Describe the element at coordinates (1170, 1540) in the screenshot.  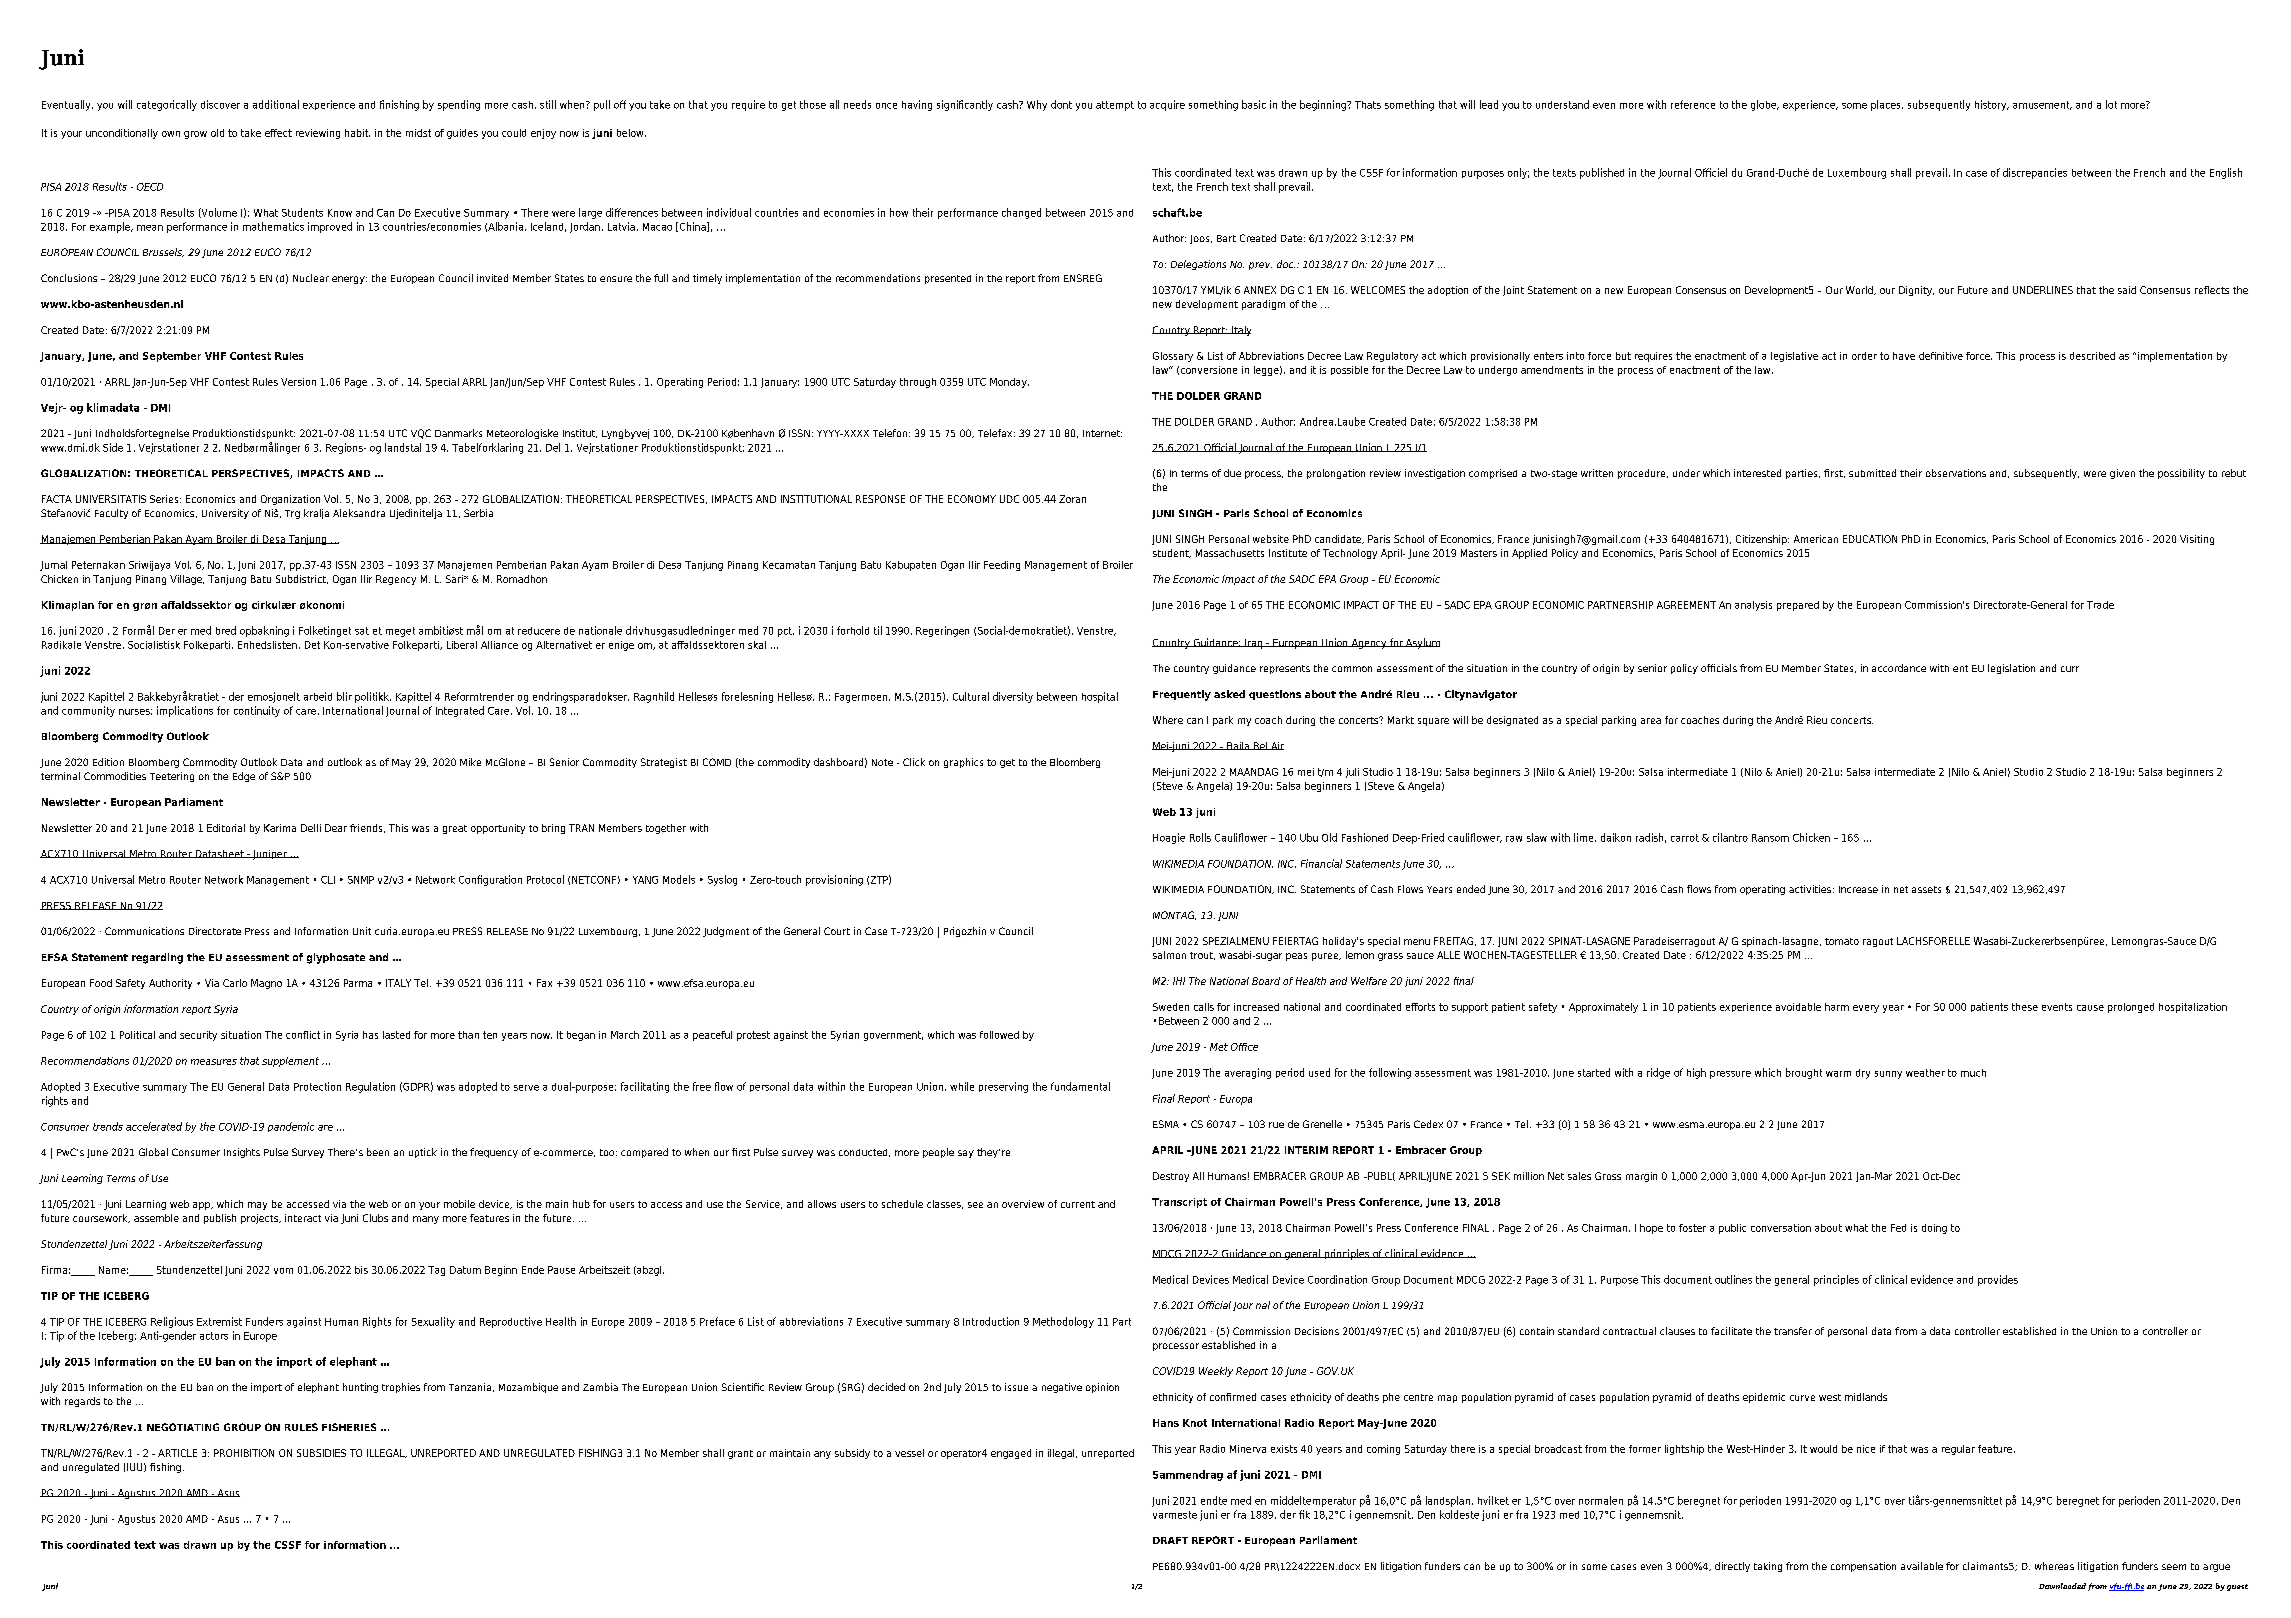
I see `DRAFT` at that location.
